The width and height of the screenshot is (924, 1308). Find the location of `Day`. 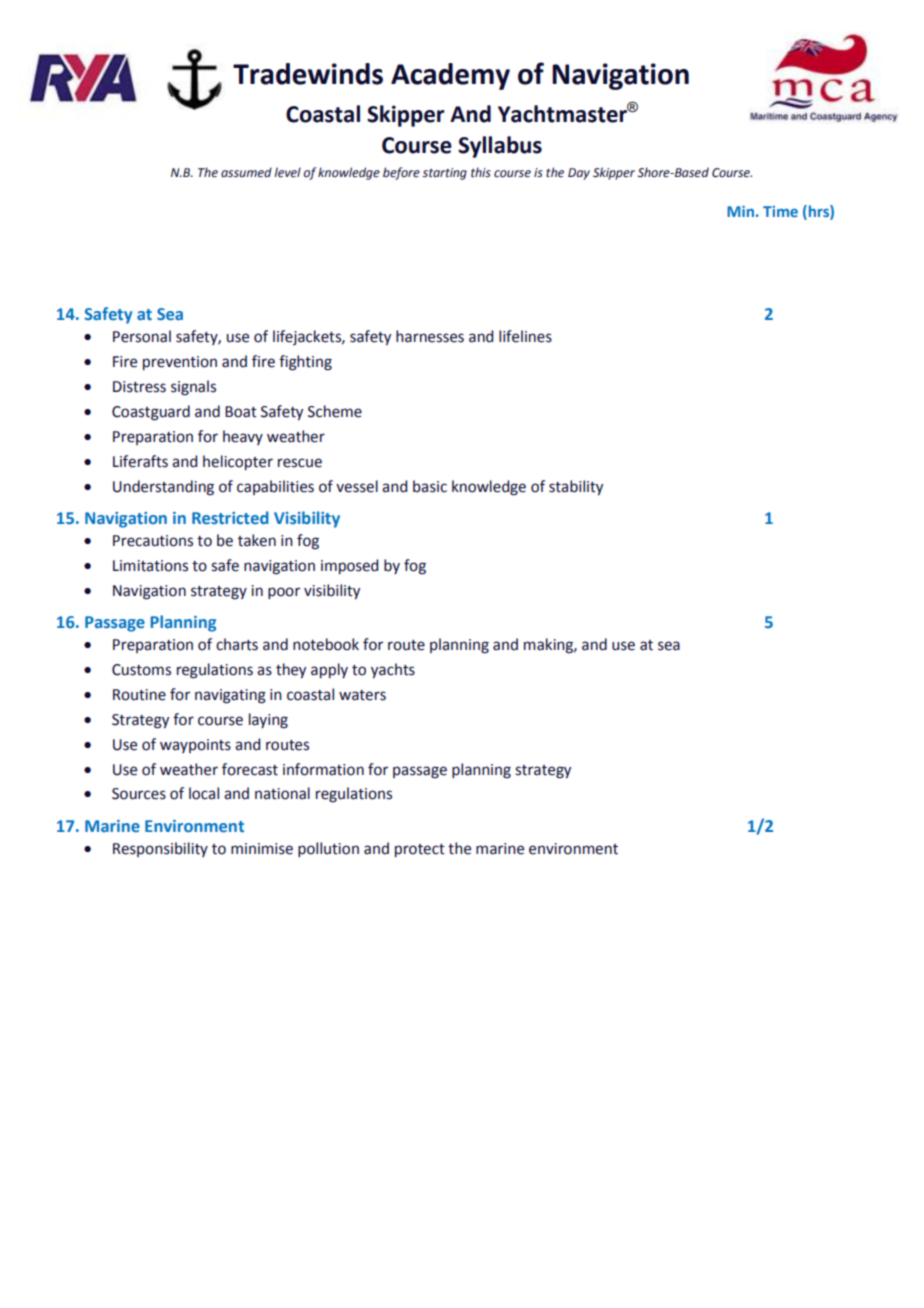

Day is located at coordinates (579, 174).
